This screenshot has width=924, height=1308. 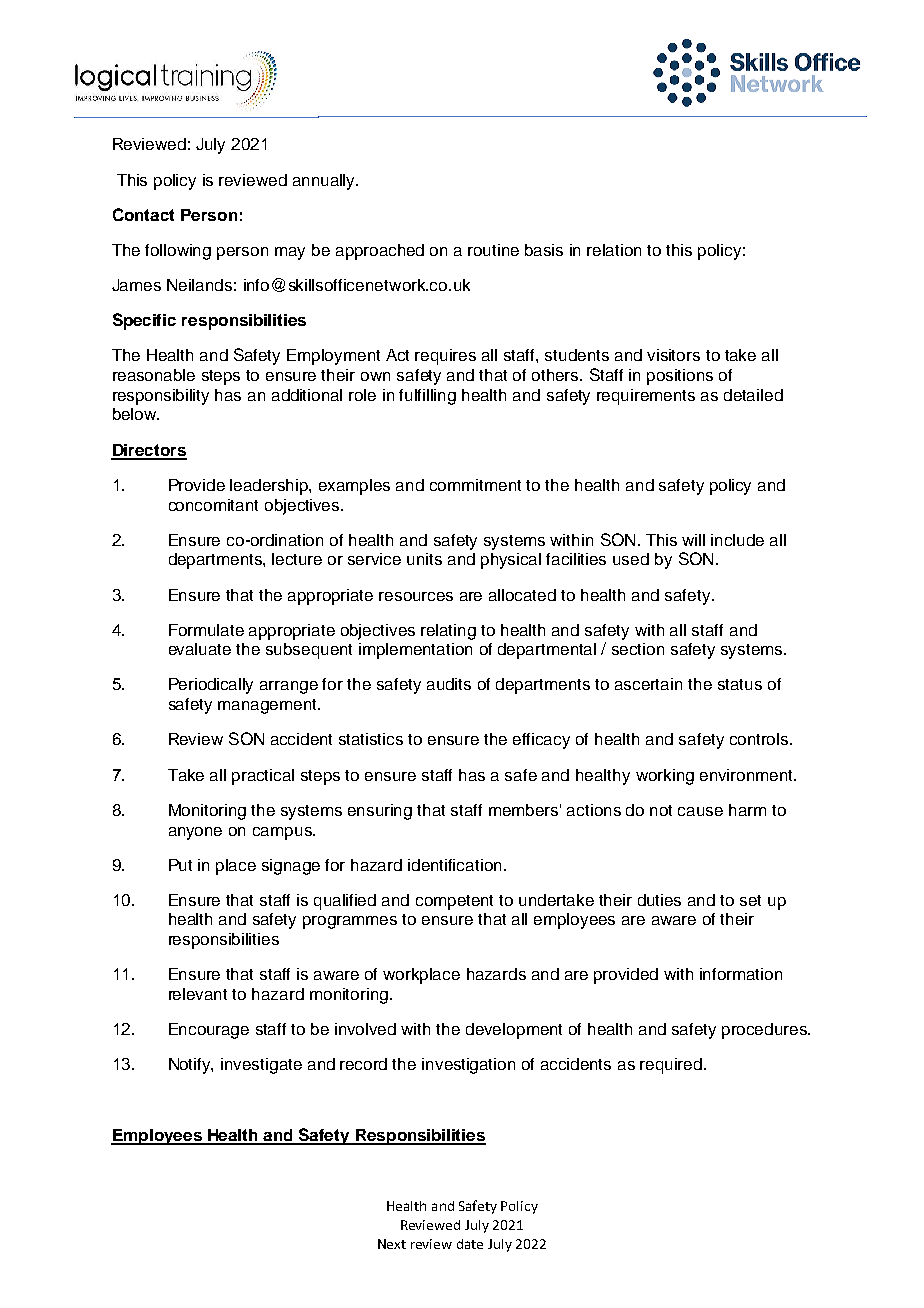 What do you see at coordinates (449, 684) in the screenshot?
I see `audits` at bounding box center [449, 684].
